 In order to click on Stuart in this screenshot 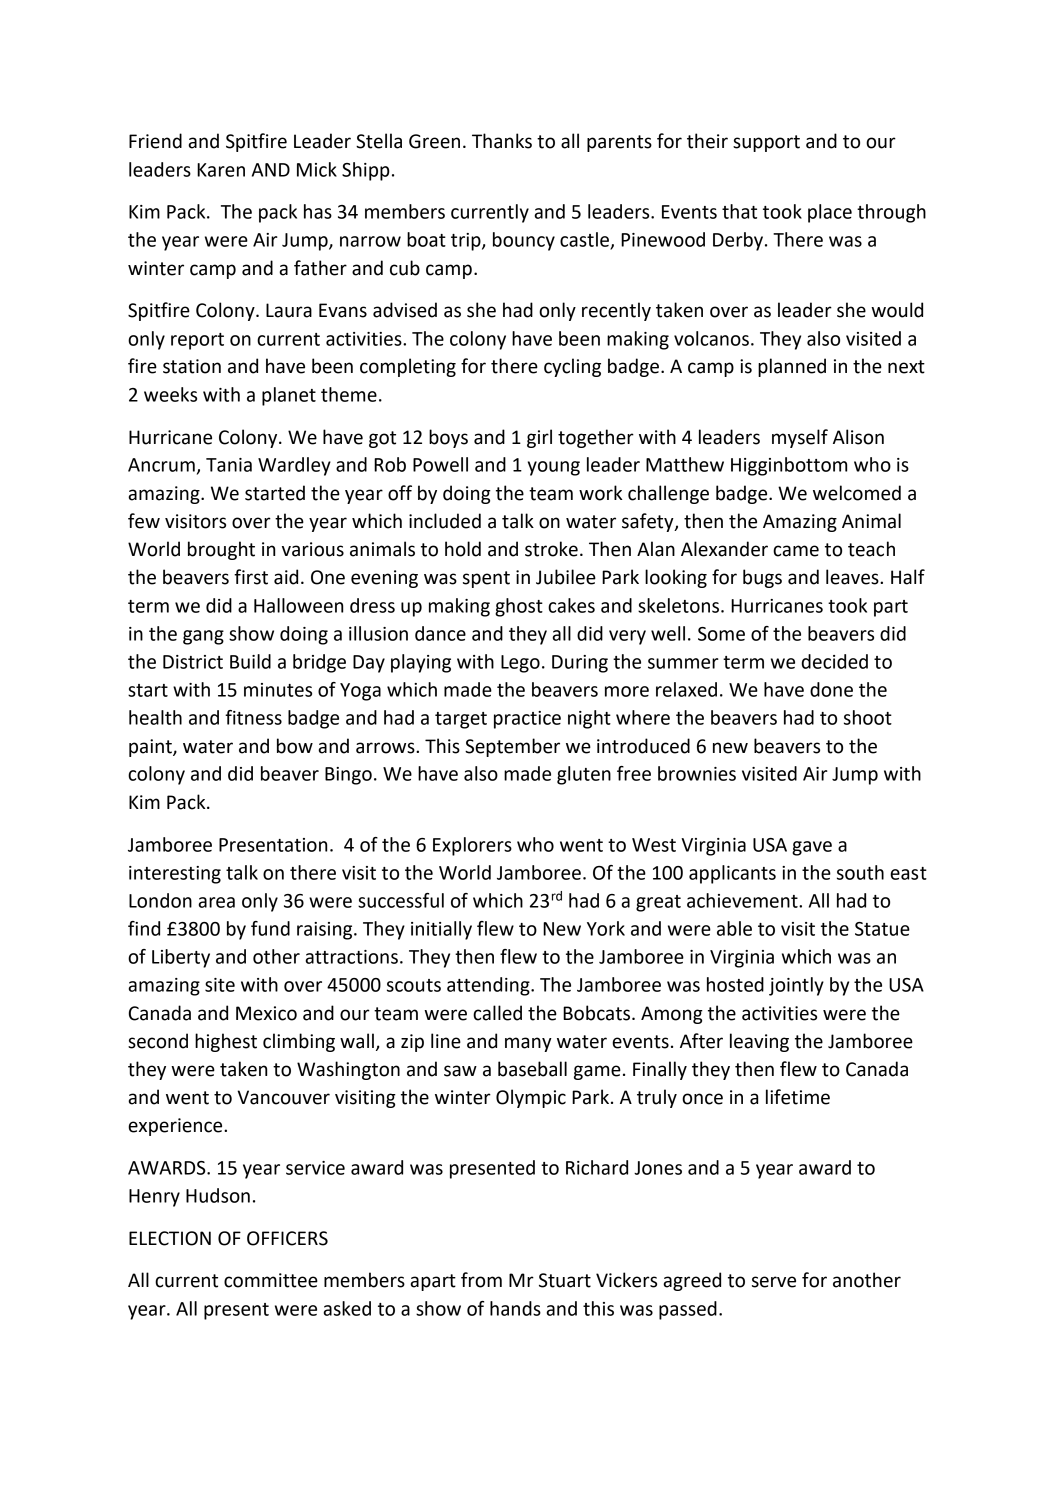, I will do `click(565, 1280)`.
